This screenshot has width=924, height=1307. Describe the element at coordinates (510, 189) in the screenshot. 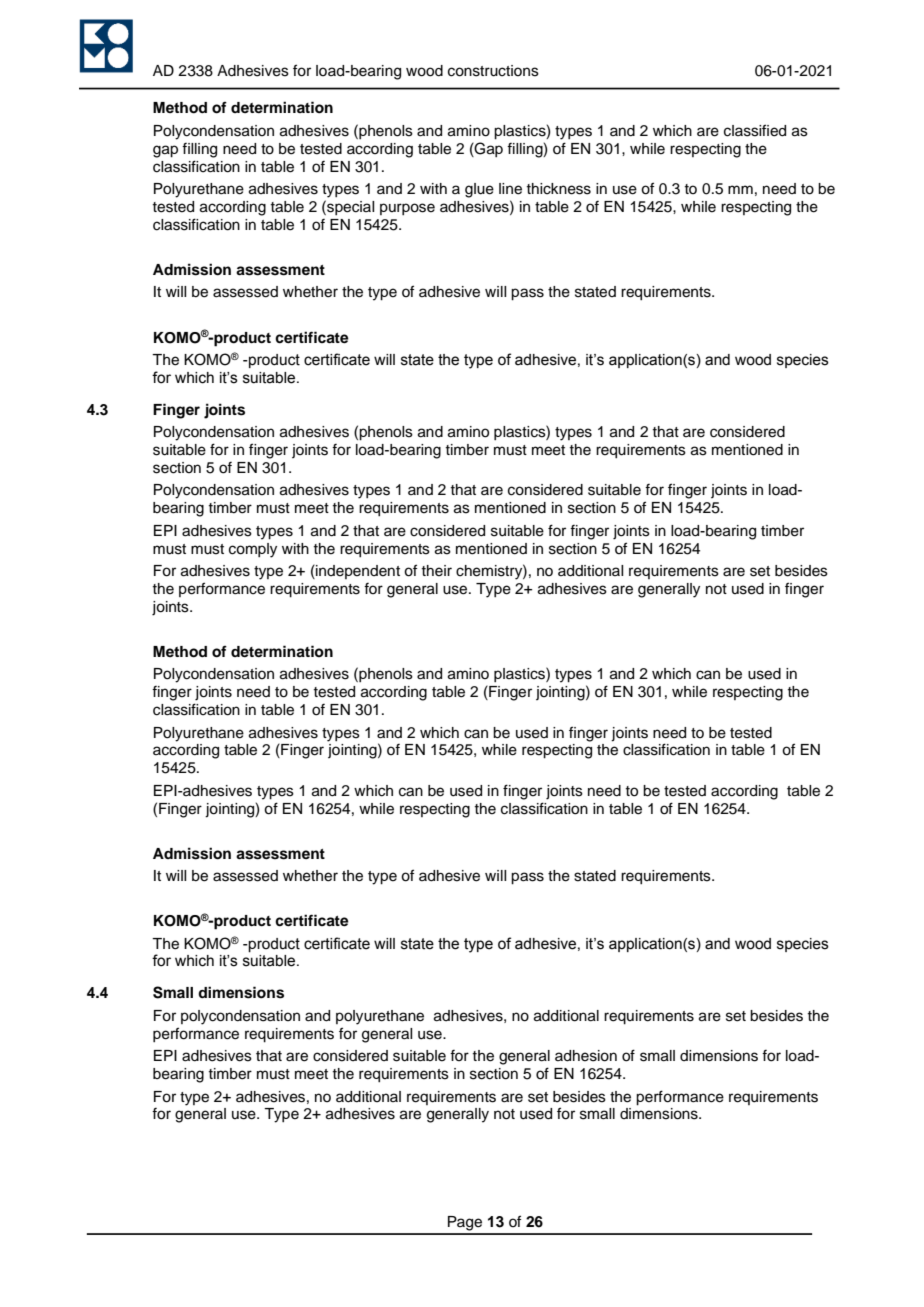

I see `line` at that location.
